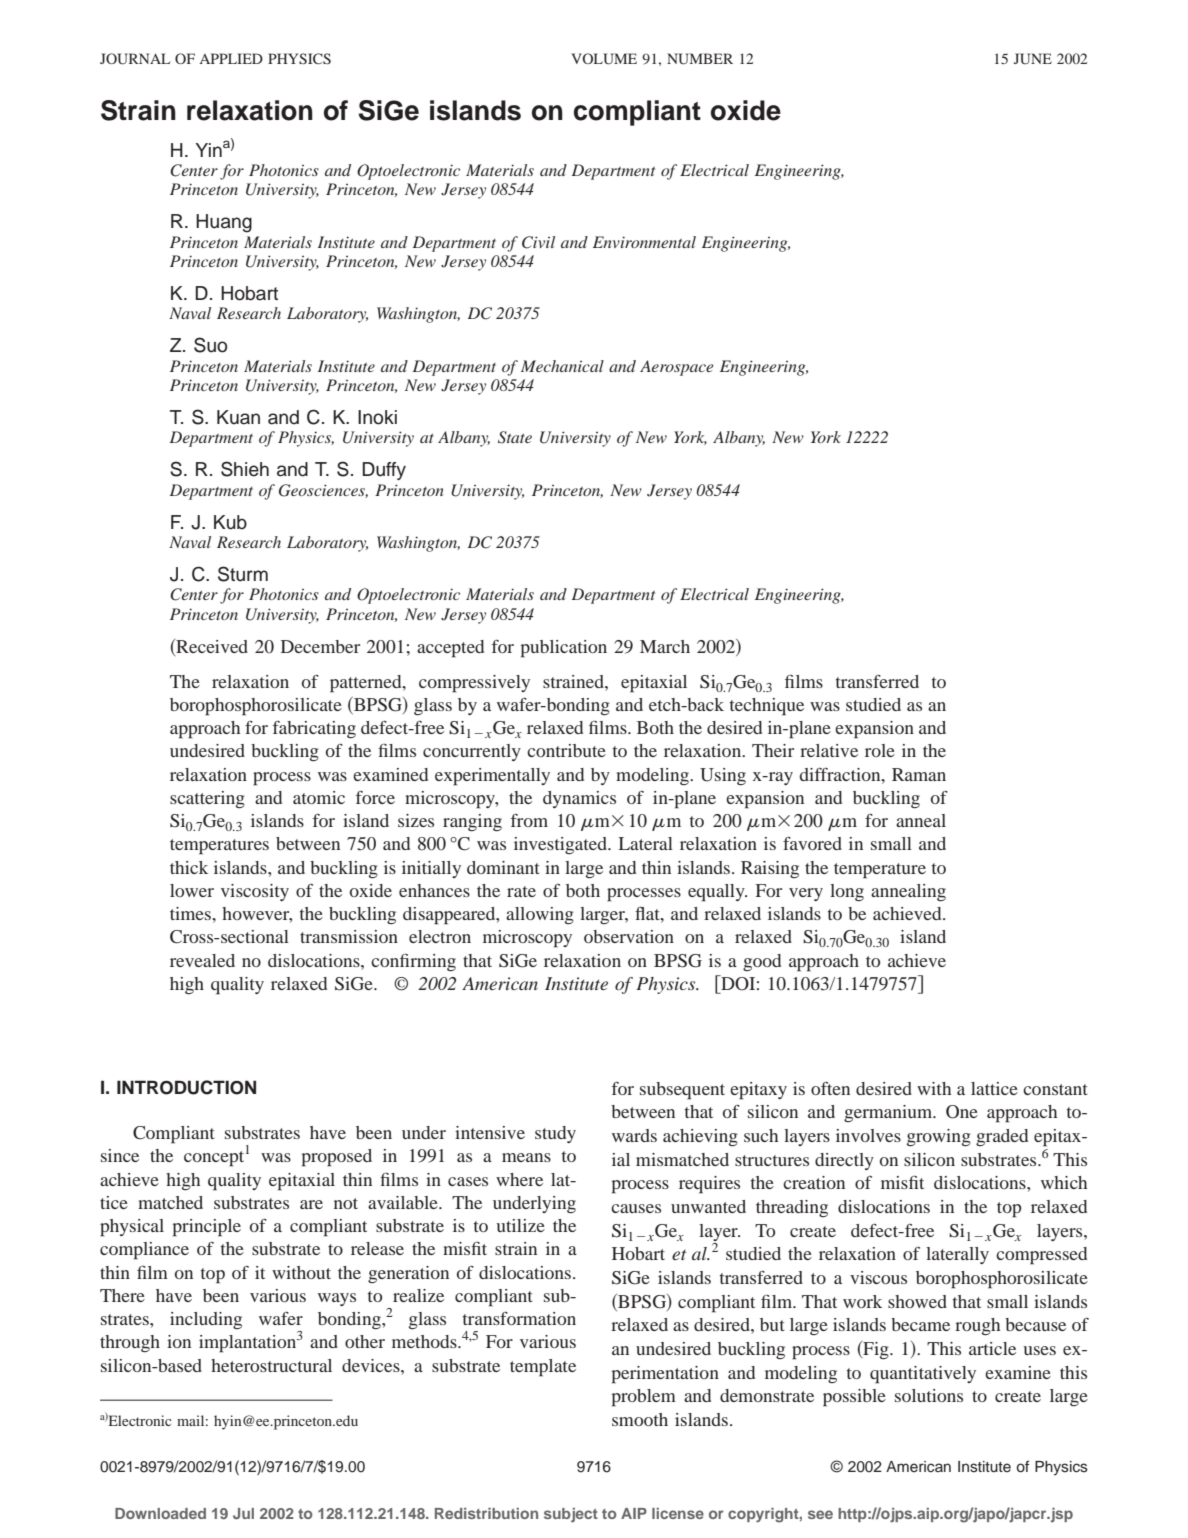 This document has width=1188, height=1538. I want to click on Jul, so click(243, 1513).
